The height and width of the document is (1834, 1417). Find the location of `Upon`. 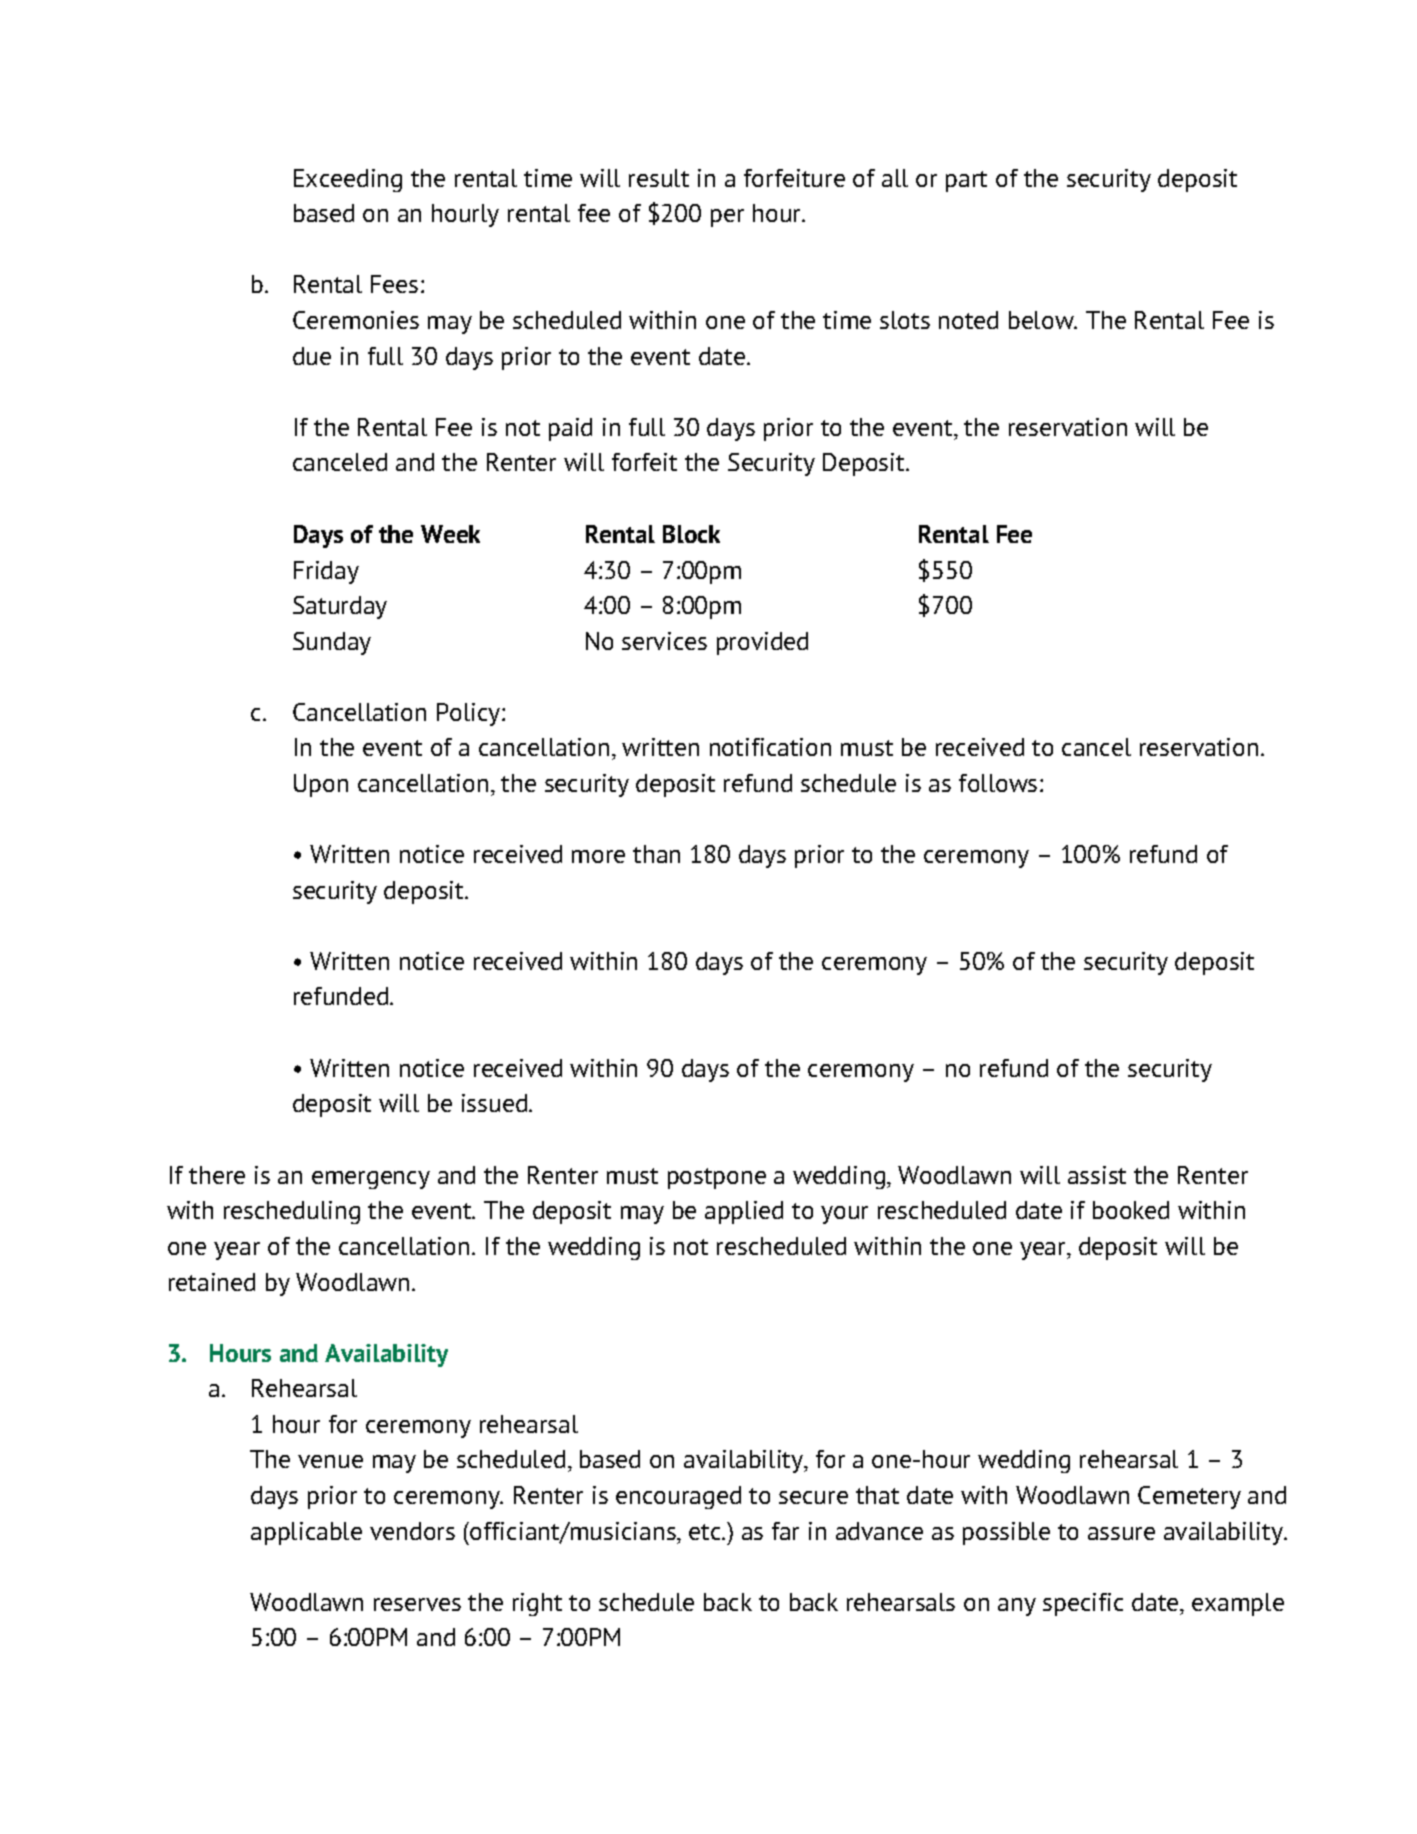

Upon is located at coordinates (321, 785).
